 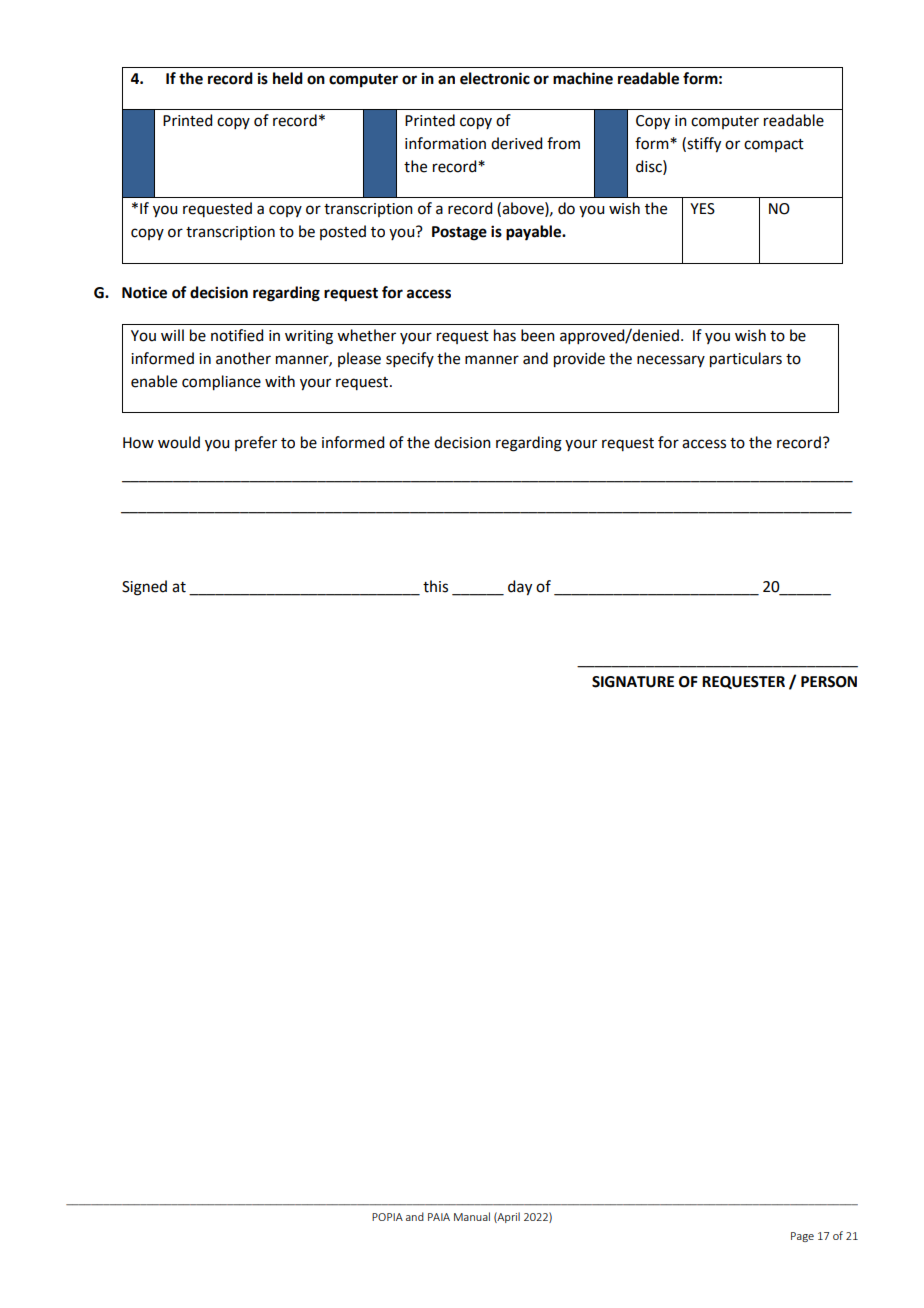 What do you see at coordinates (288, 78) in the image?
I see `held` at bounding box center [288, 78].
